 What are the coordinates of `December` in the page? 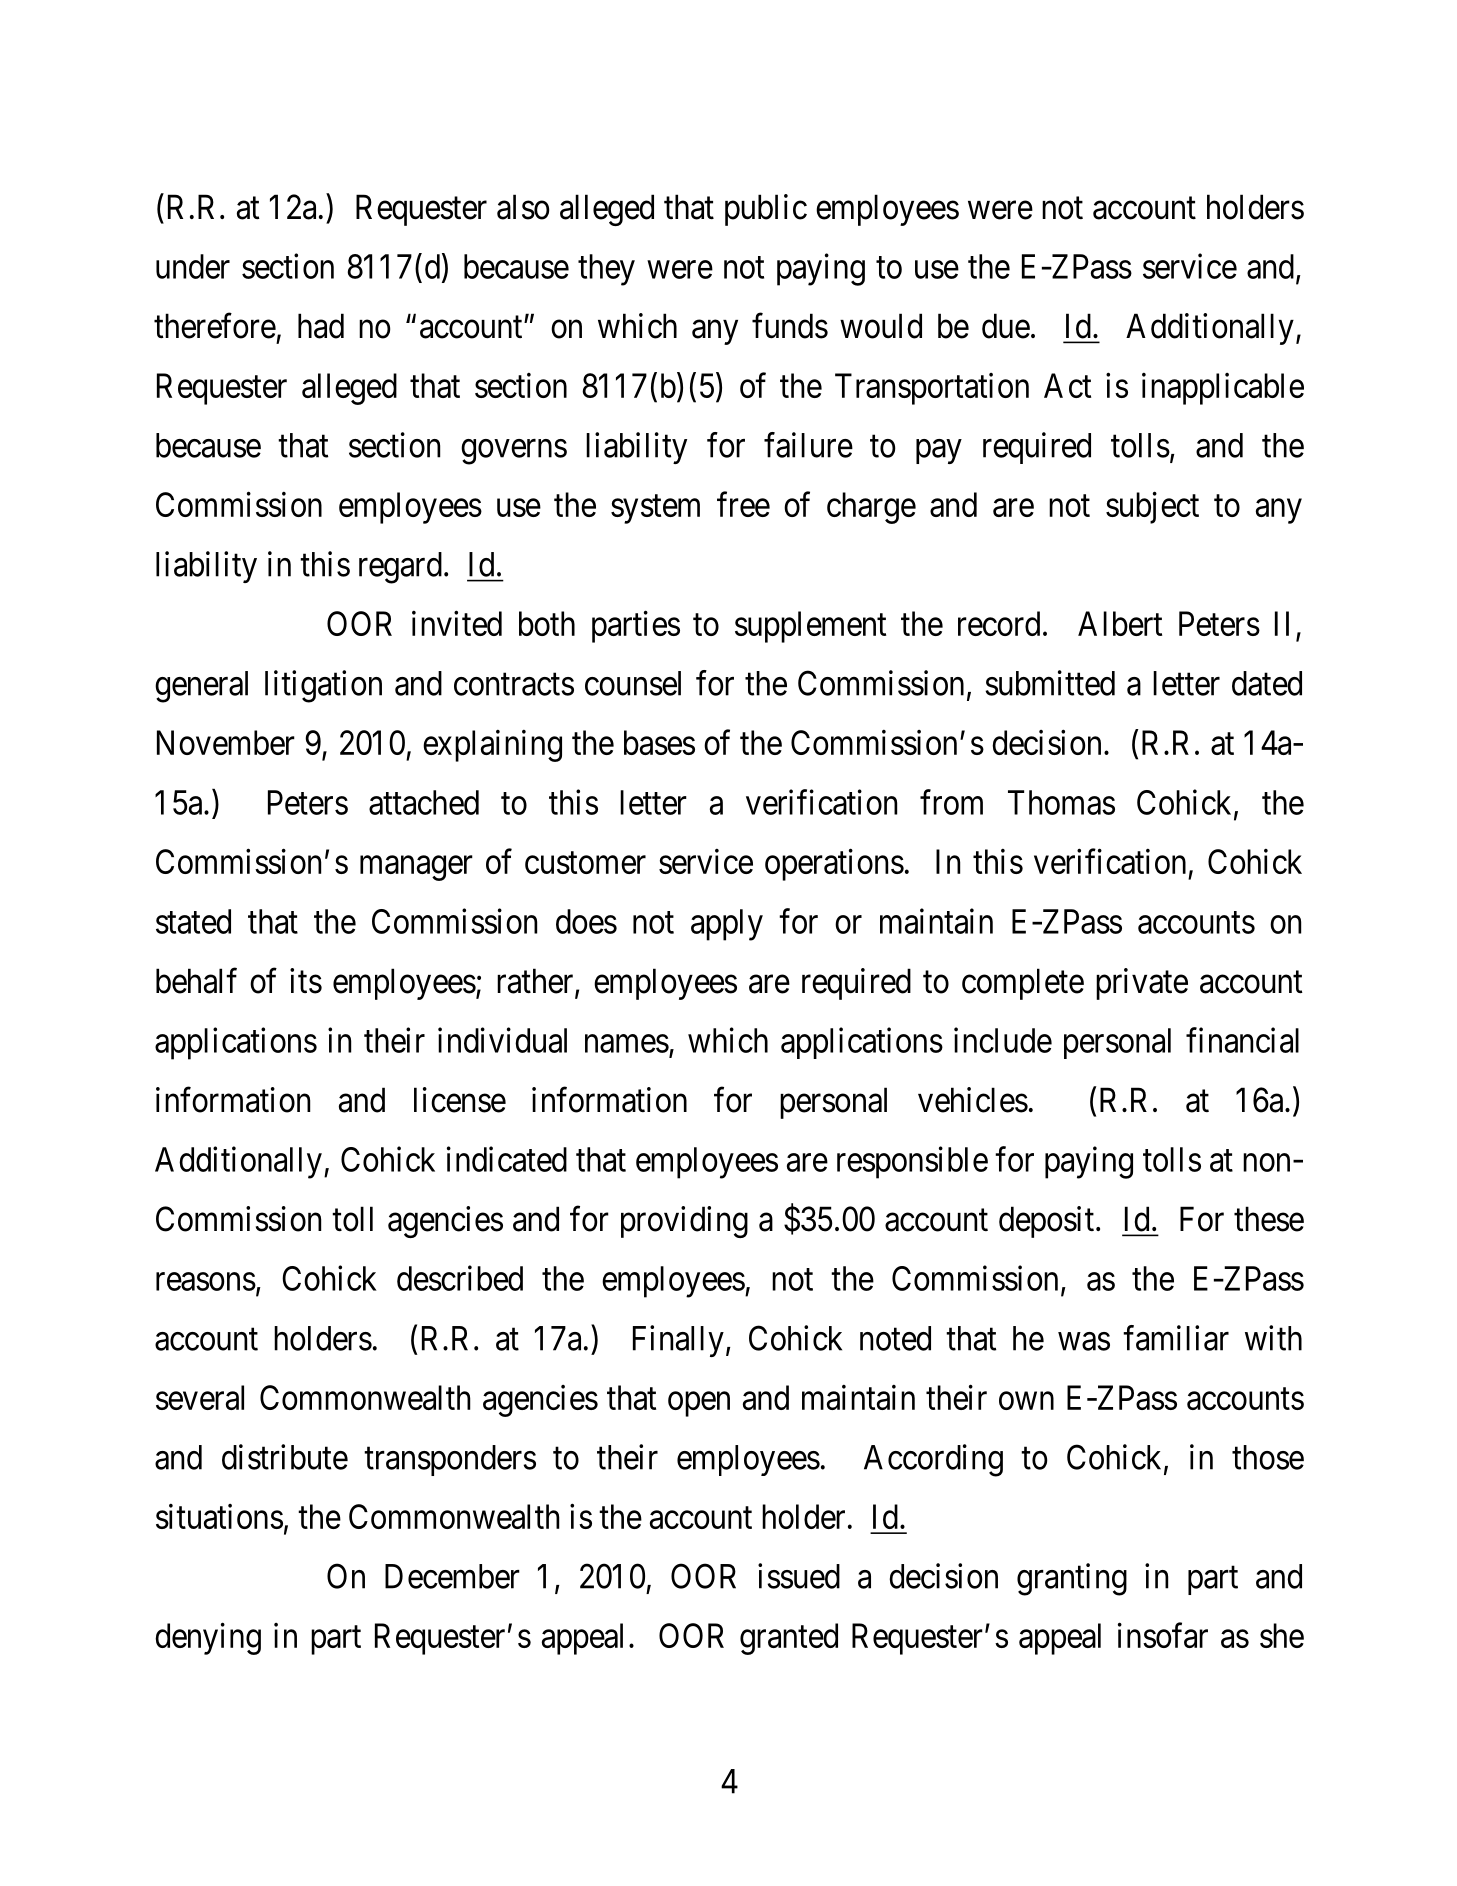 It's located at (452, 1576).
